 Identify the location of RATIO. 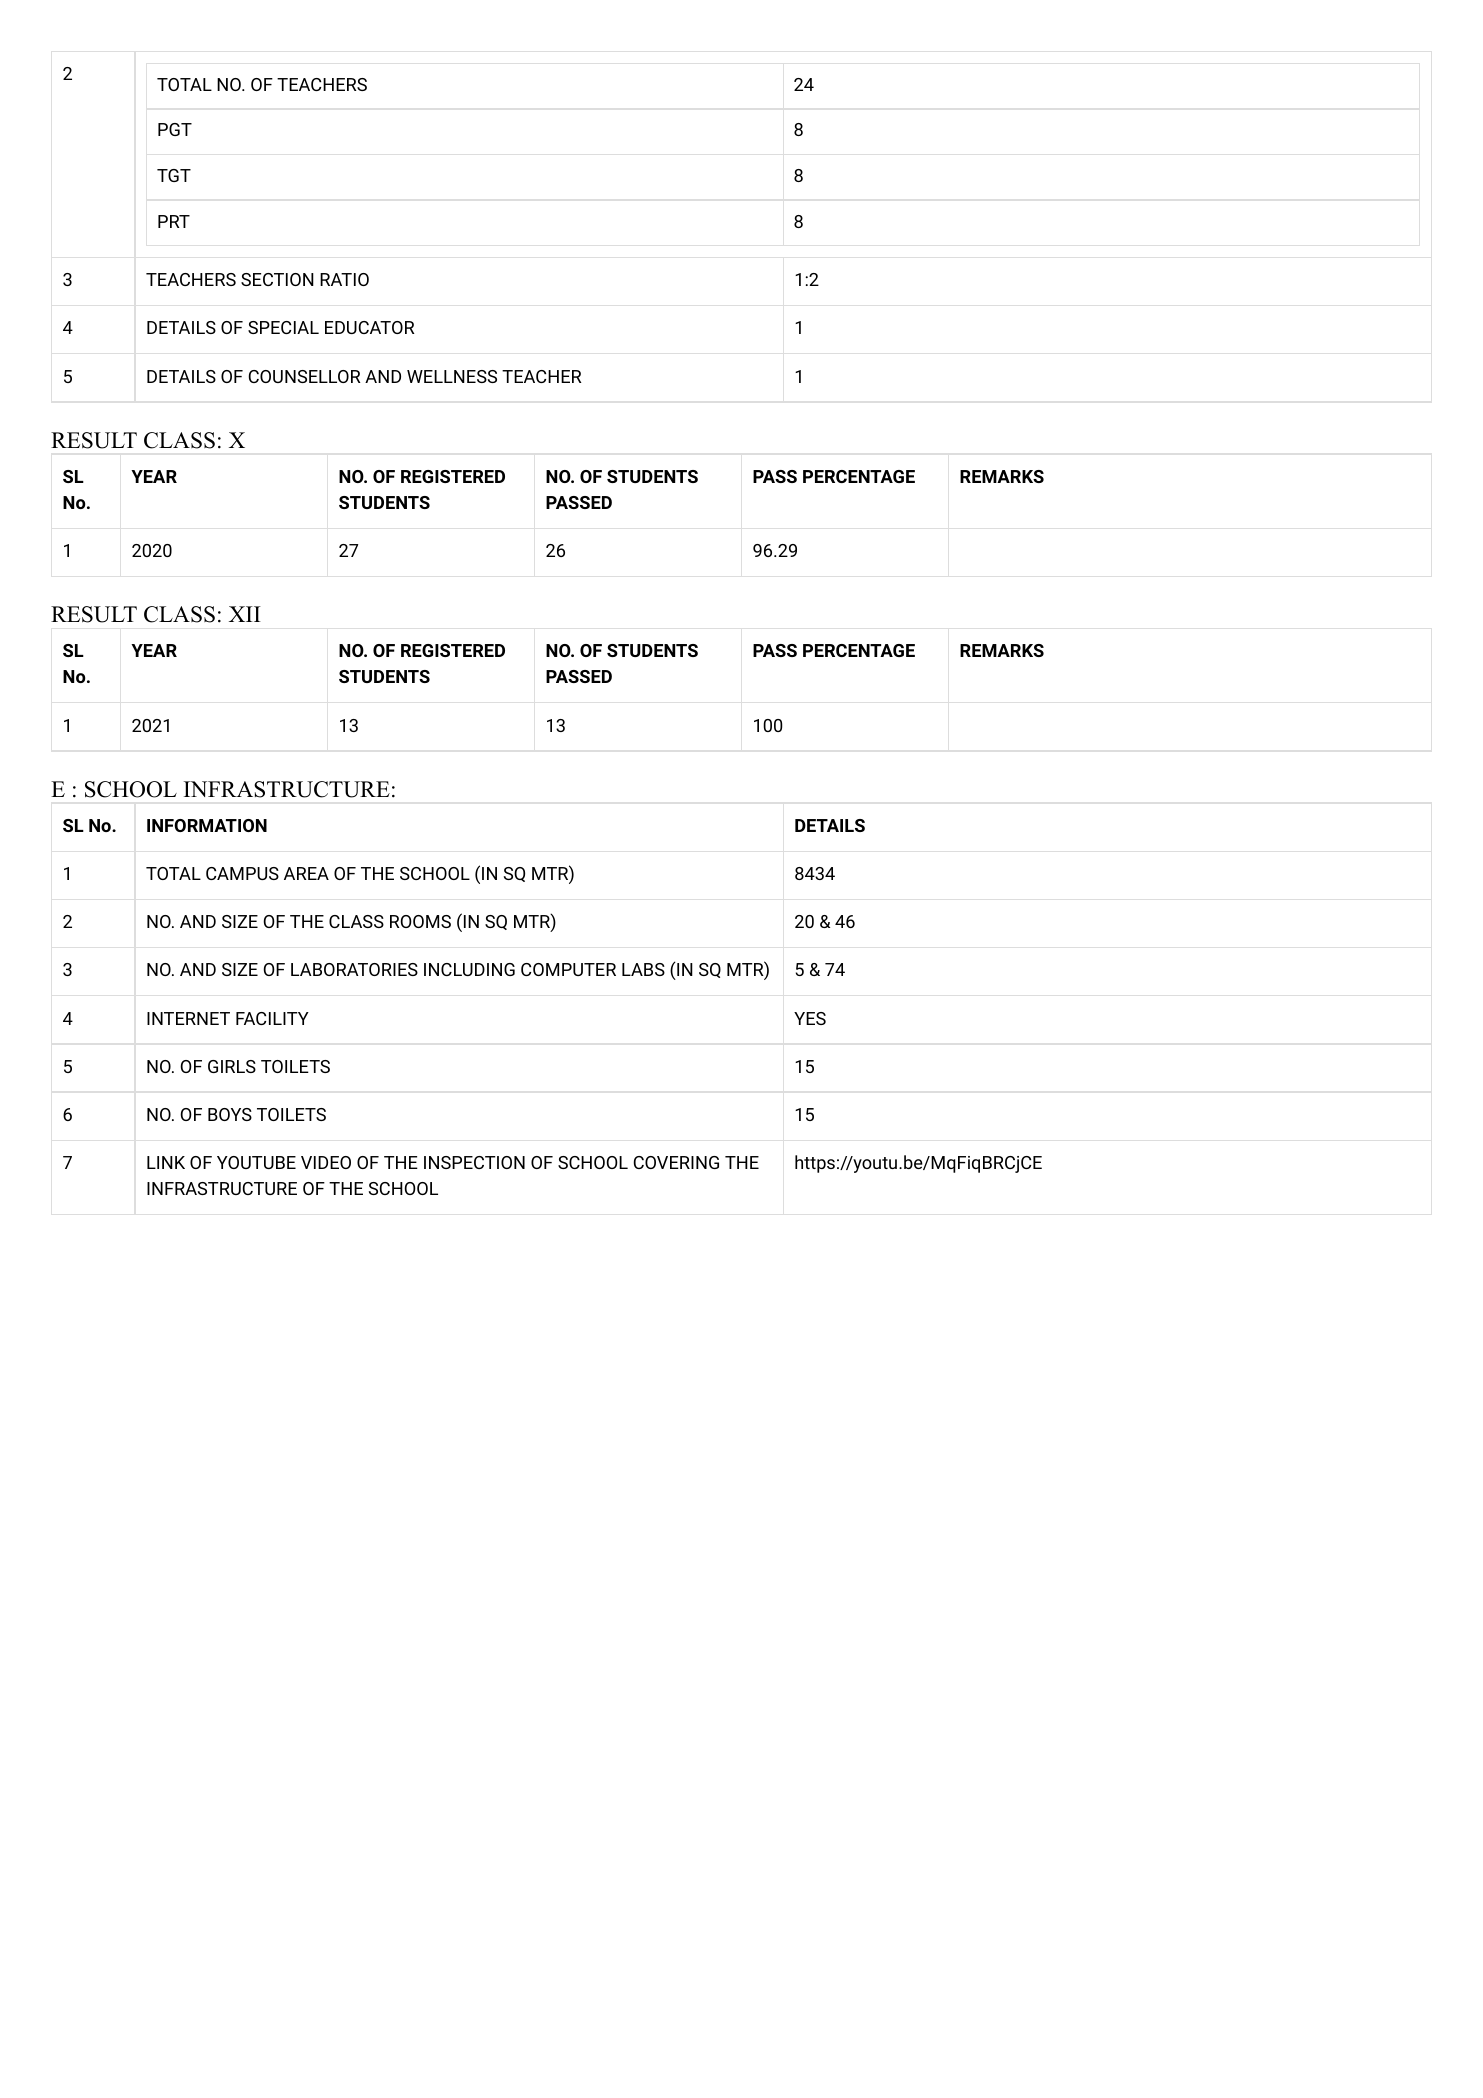
(344, 279).
